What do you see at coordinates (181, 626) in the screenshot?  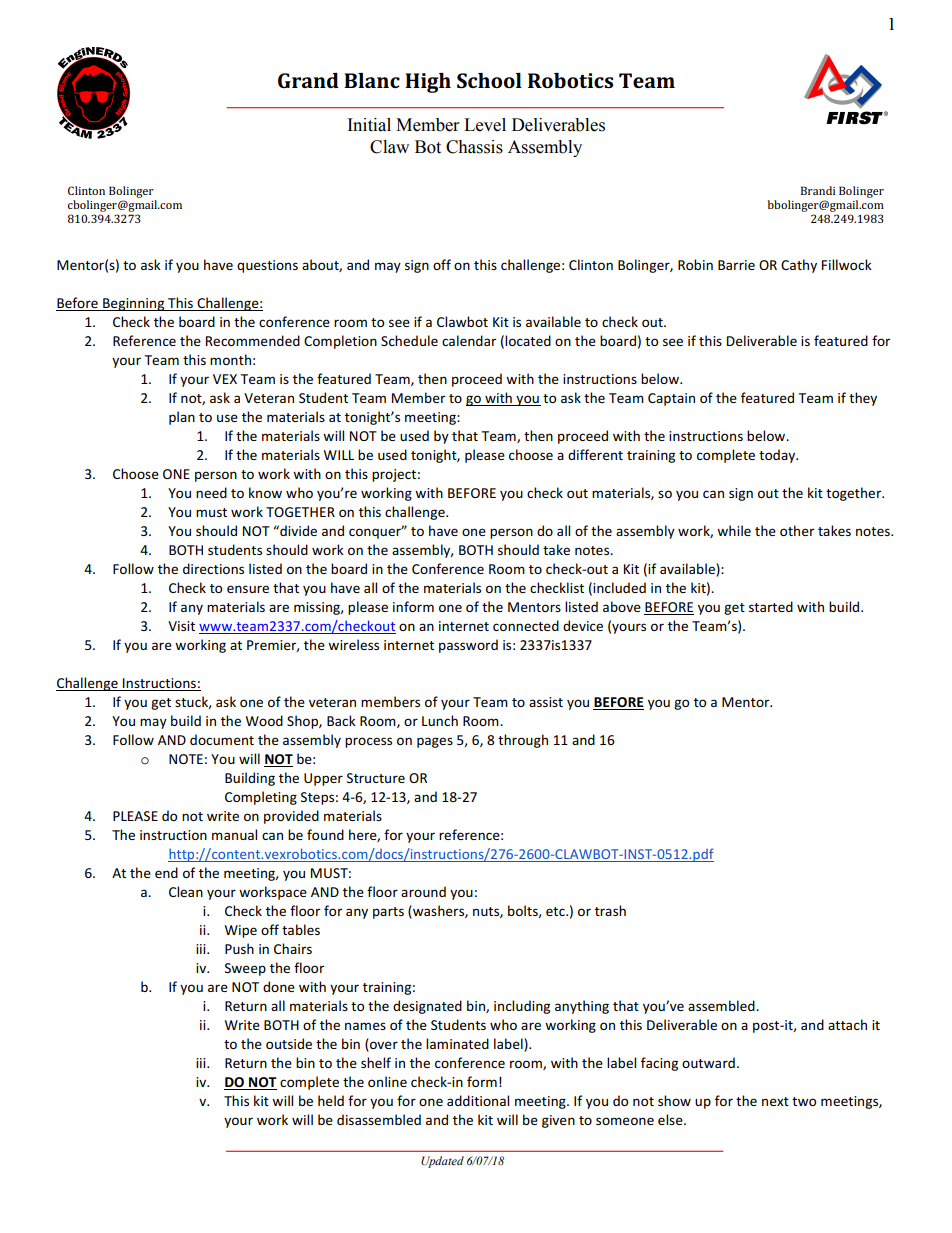 I see `Visit` at bounding box center [181, 626].
